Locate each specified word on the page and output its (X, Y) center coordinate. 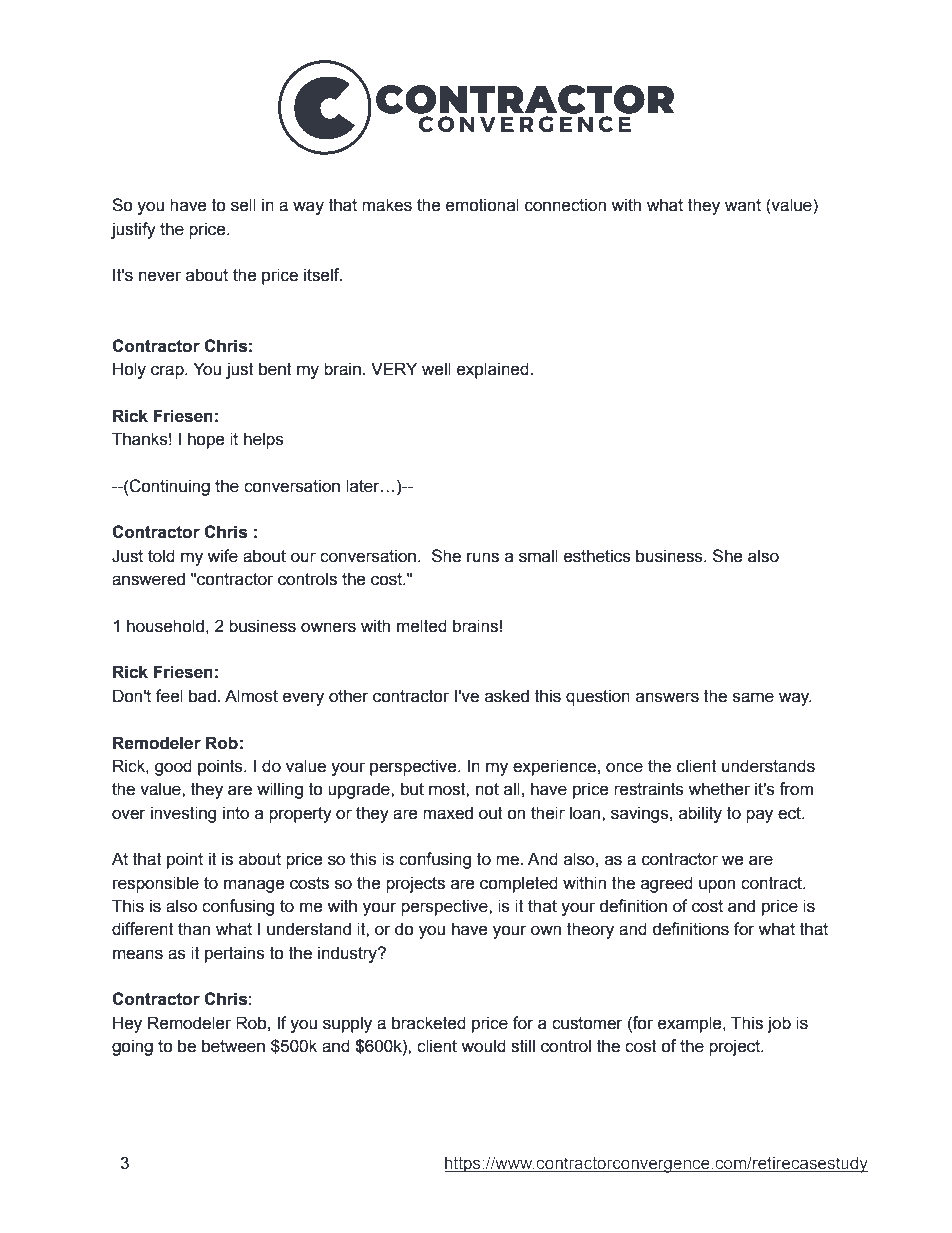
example (691, 1024)
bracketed (429, 1023)
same (753, 697)
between (233, 1046)
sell (243, 205)
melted (422, 626)
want (743, 205)
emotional (482, 205)
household (165, 626)
